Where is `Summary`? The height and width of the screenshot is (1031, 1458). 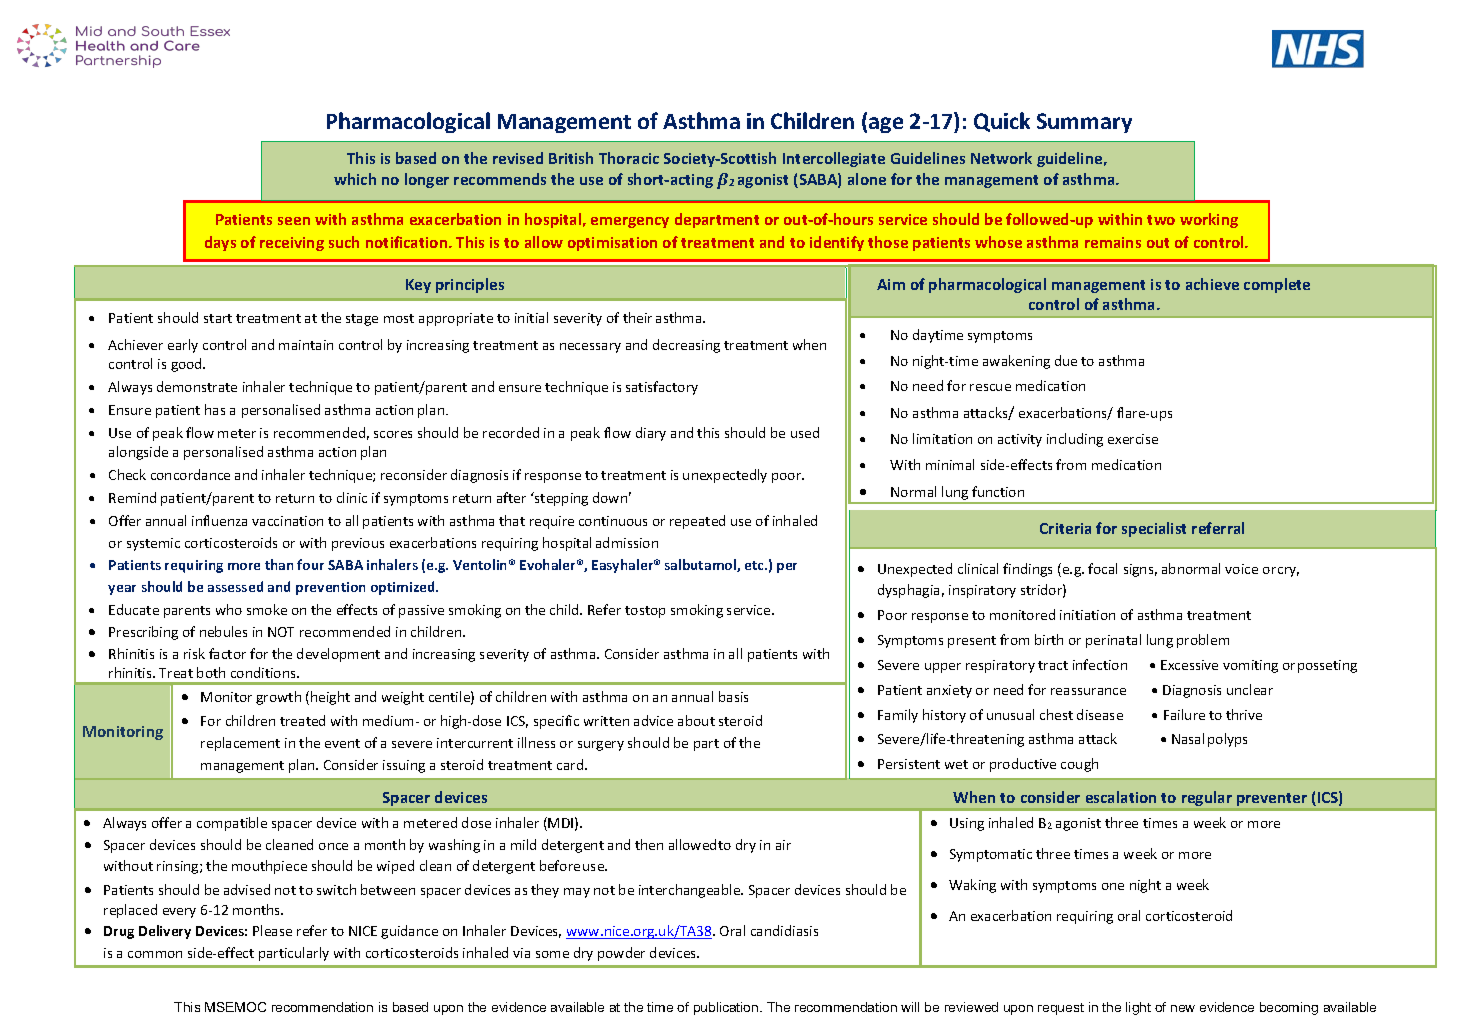 Summary is located at coordinates (1084, 123).
